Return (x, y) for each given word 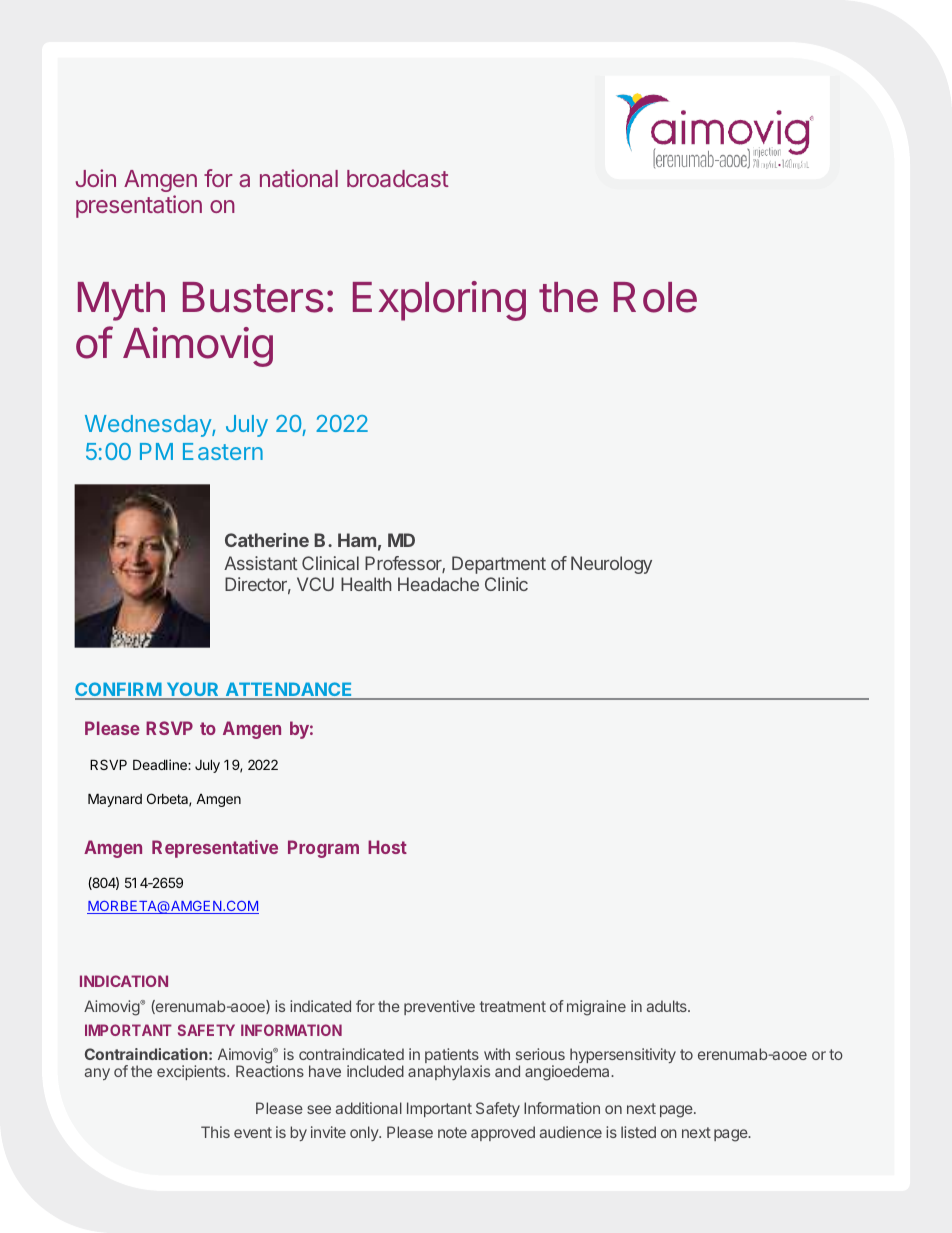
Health (366, 584)
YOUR (193, 690)
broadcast (398, 178)
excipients (192, 1072)
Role (655, 297)
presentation (139, 206)
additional (369, 1108)
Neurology (611, 565)
